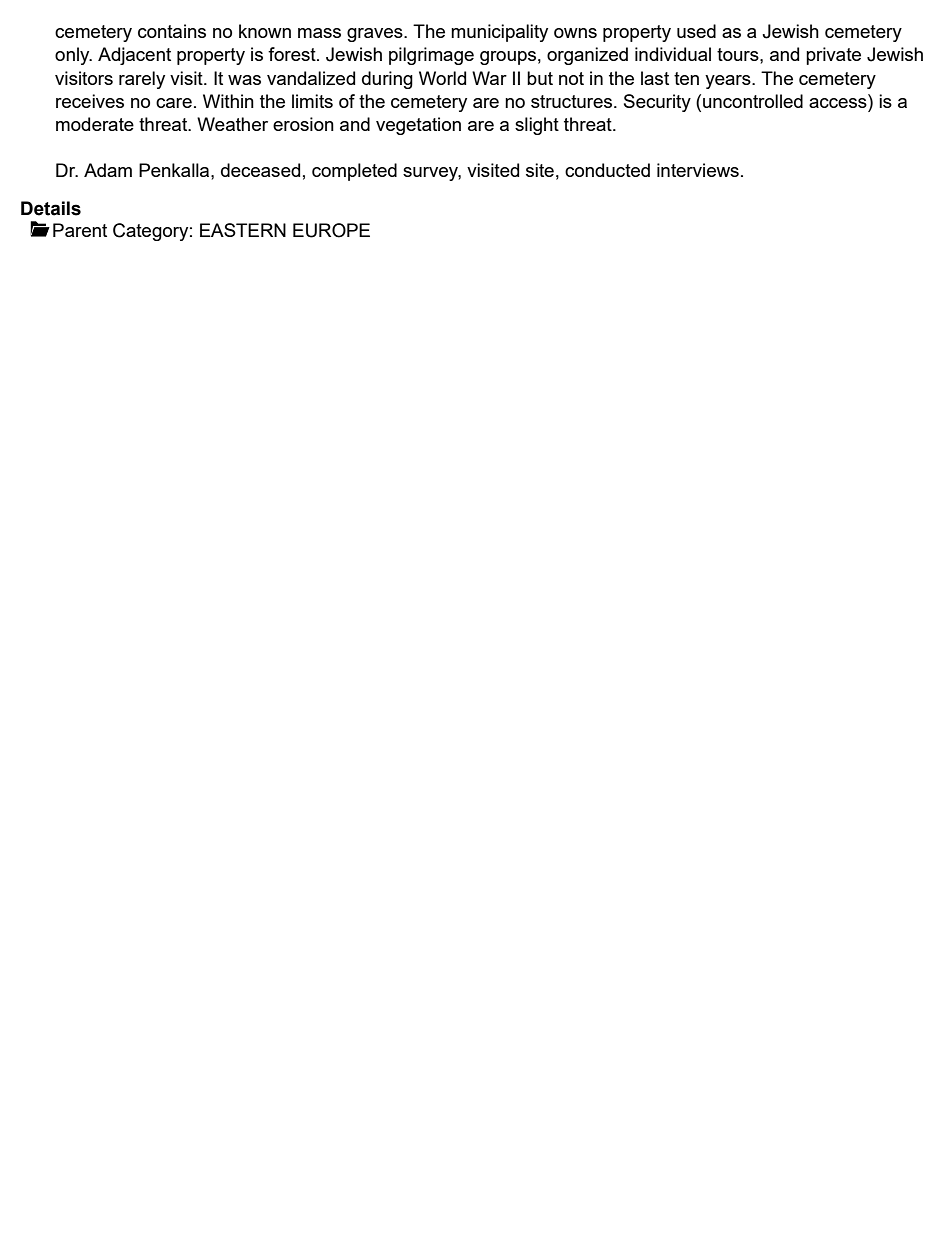  I want to click on contains, so click(172, 31).
